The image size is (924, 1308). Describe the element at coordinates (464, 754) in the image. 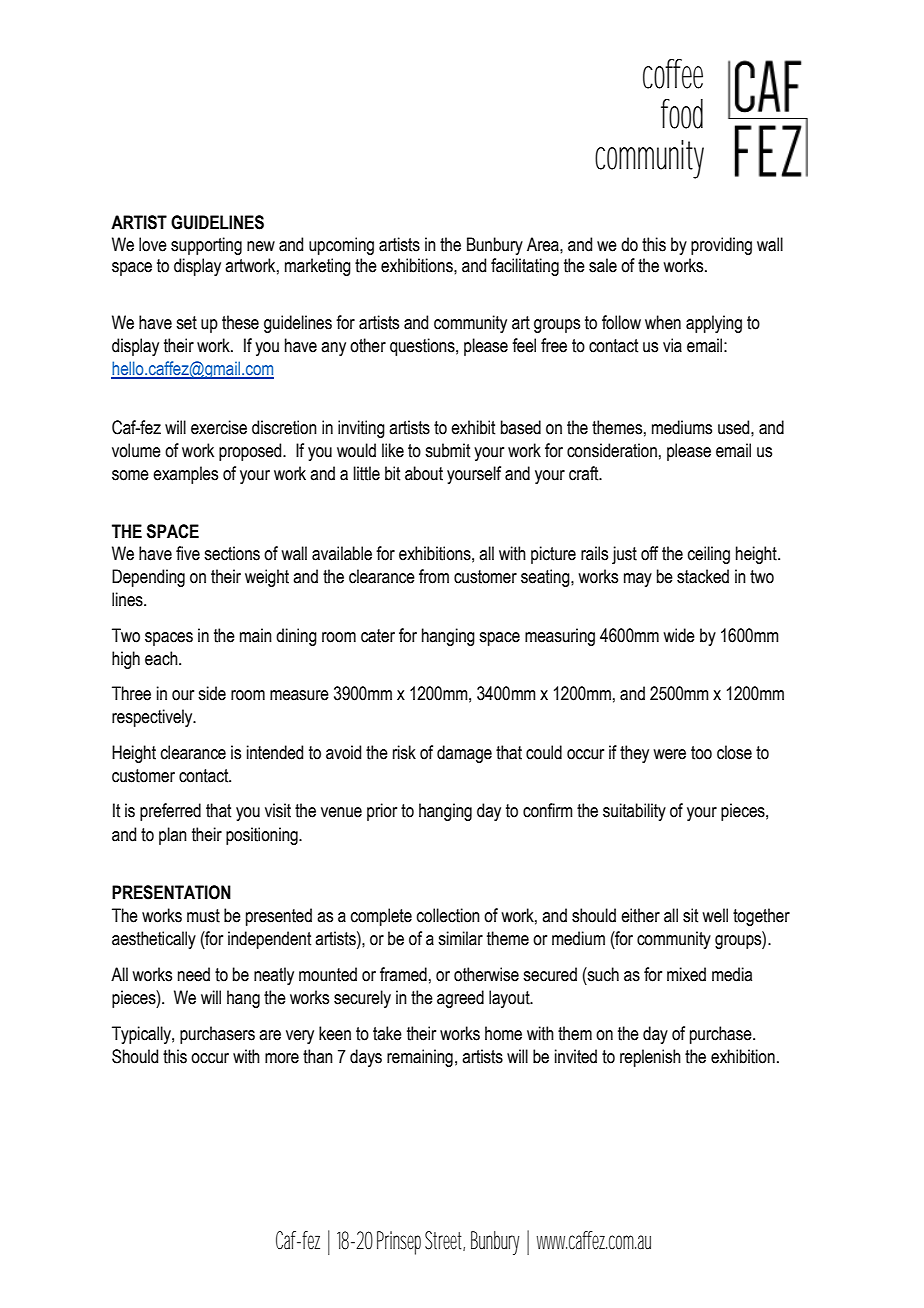

I see `damage` at that location.
